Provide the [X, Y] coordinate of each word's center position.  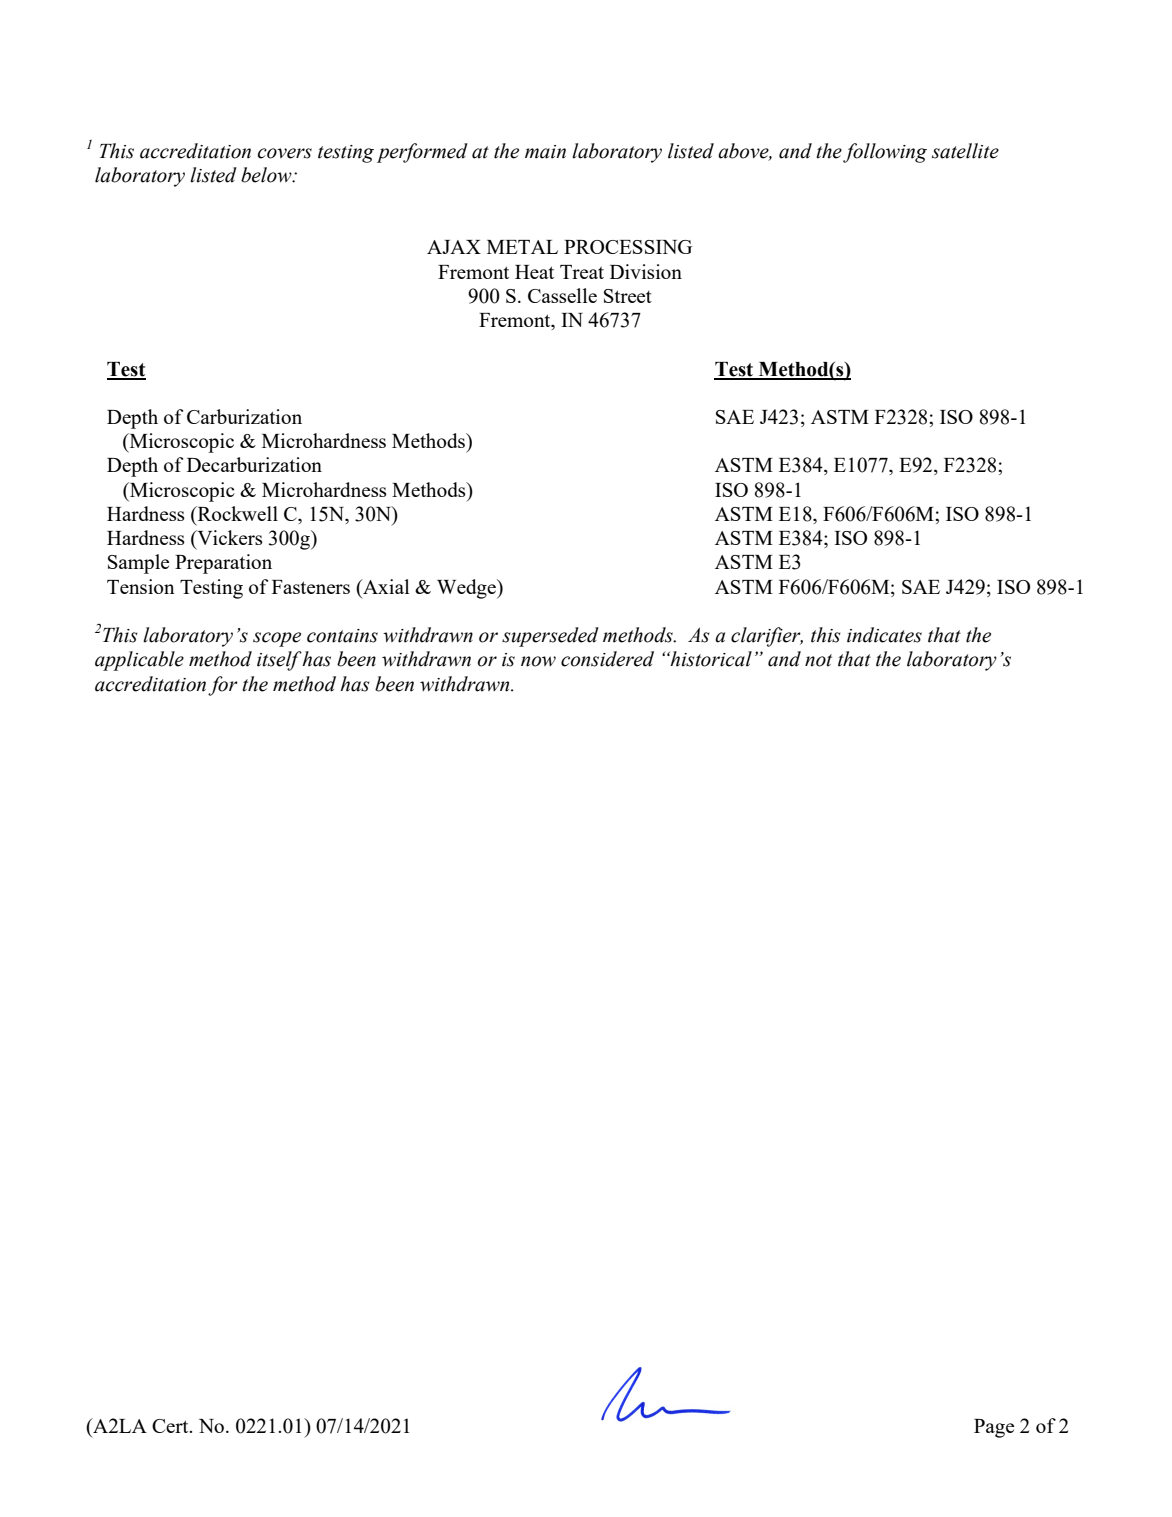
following [885, 153]
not [818, 660]
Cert [171, 1426]
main [545, 152]
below [267, 175]
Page [994, 1428]
